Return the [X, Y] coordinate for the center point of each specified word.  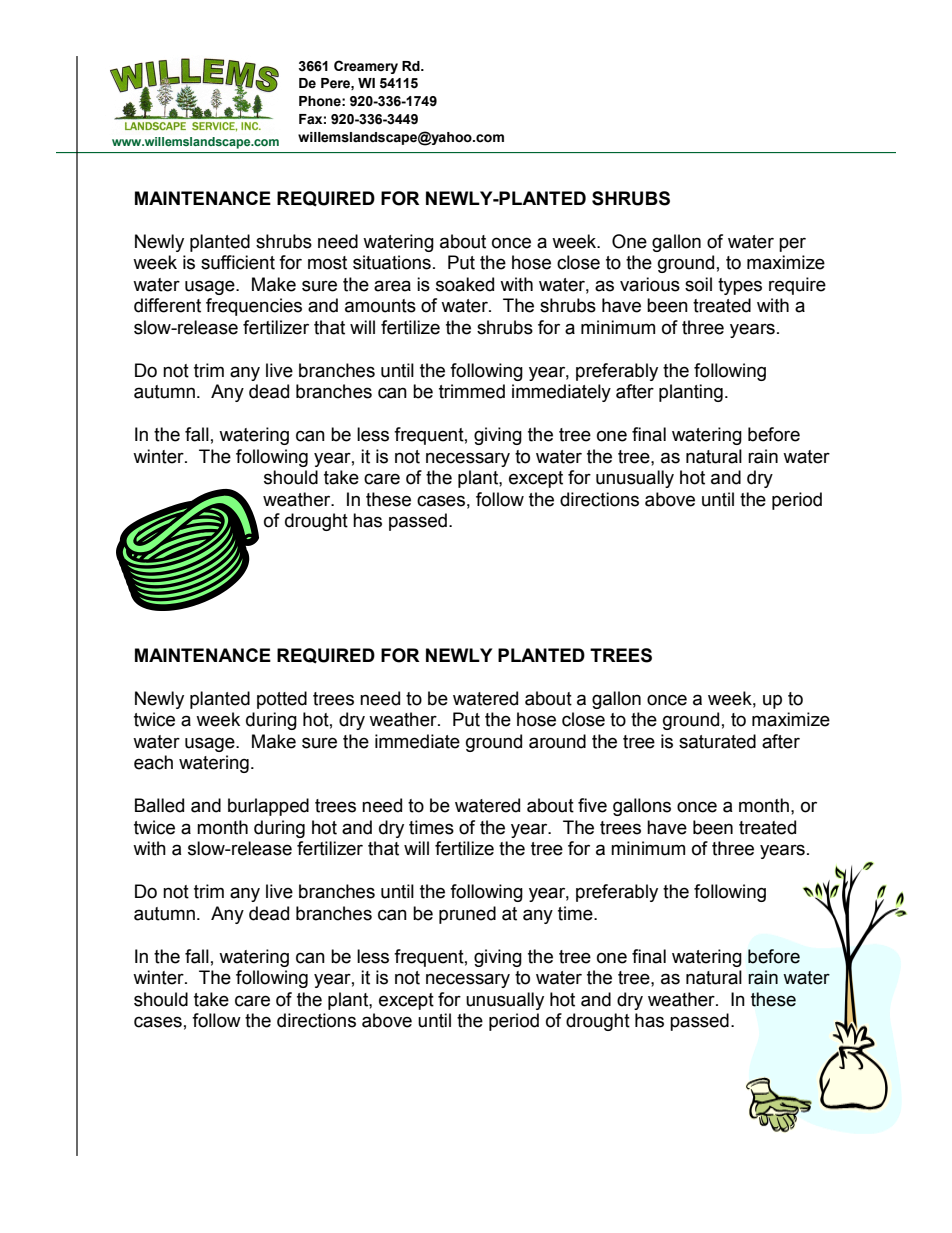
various [650, 284]
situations [392, 262]
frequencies [254, 307]
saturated [717, 741]
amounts [380, 306]
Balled [159, 805]
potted [282, 700]
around [557, 741]
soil [698, 284]
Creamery [366, 67]
